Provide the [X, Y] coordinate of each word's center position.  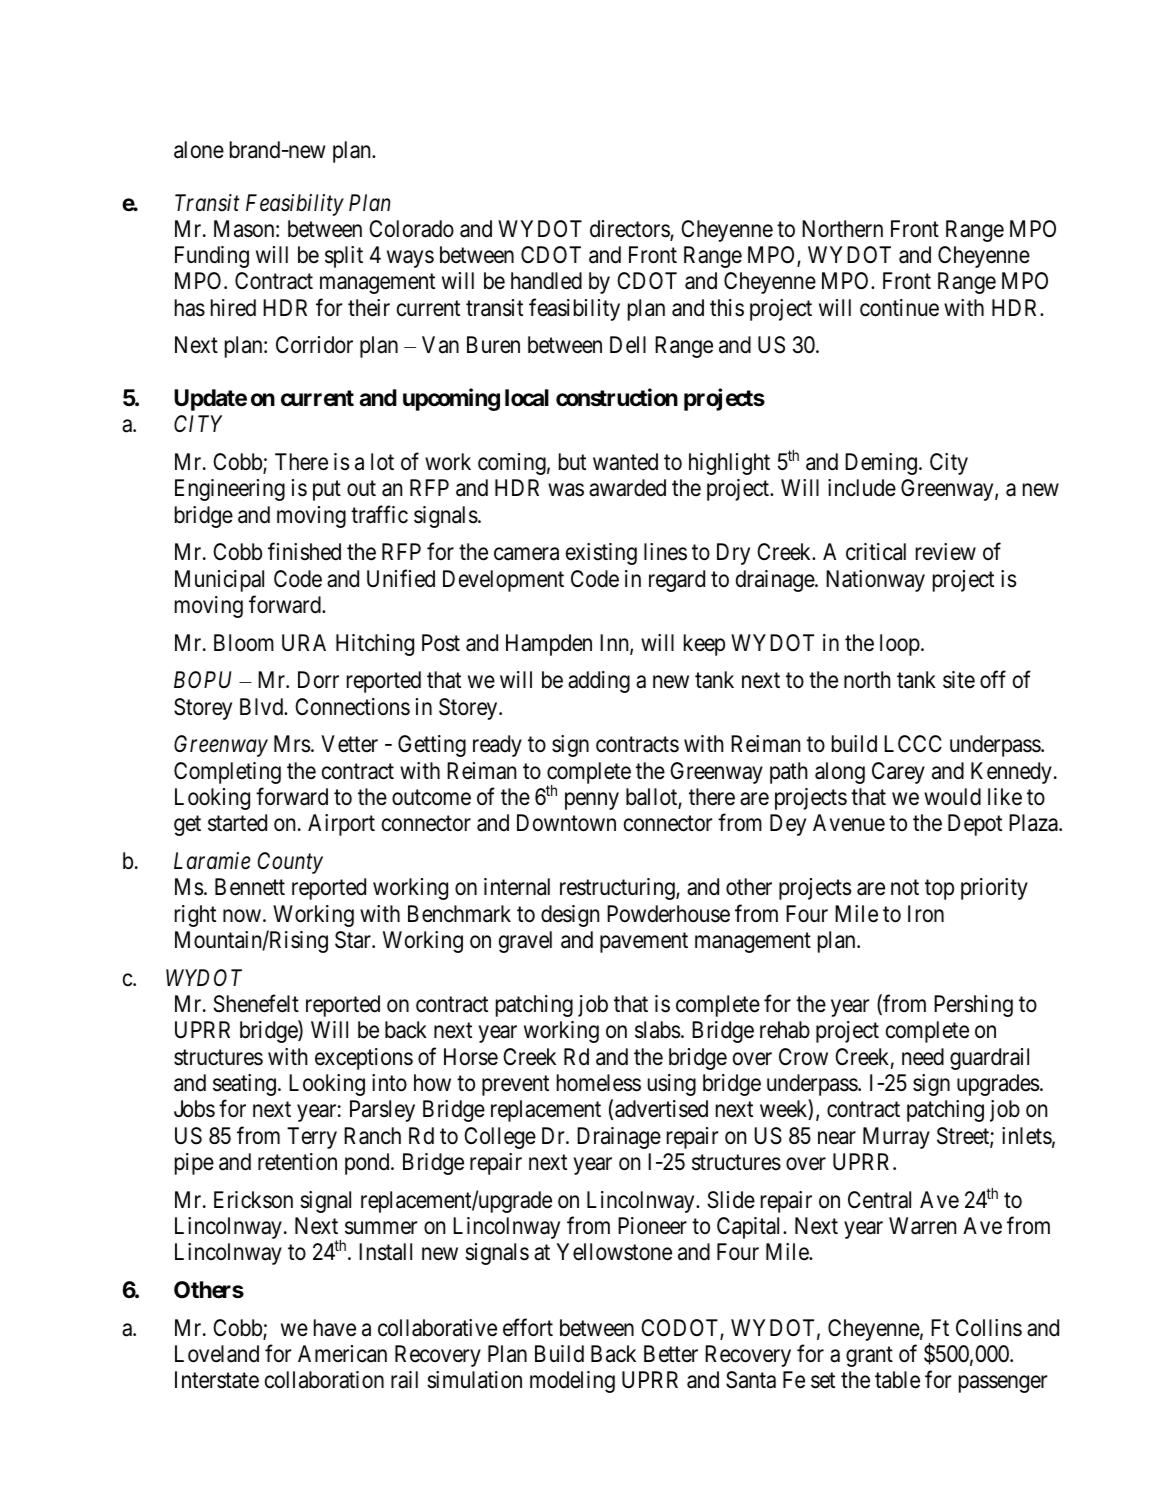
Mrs [292, 744]
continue [899, 308]
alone [199, 150]
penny [592, 801]
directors [630, 230]
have [335, 1328]
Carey [898, 773]
